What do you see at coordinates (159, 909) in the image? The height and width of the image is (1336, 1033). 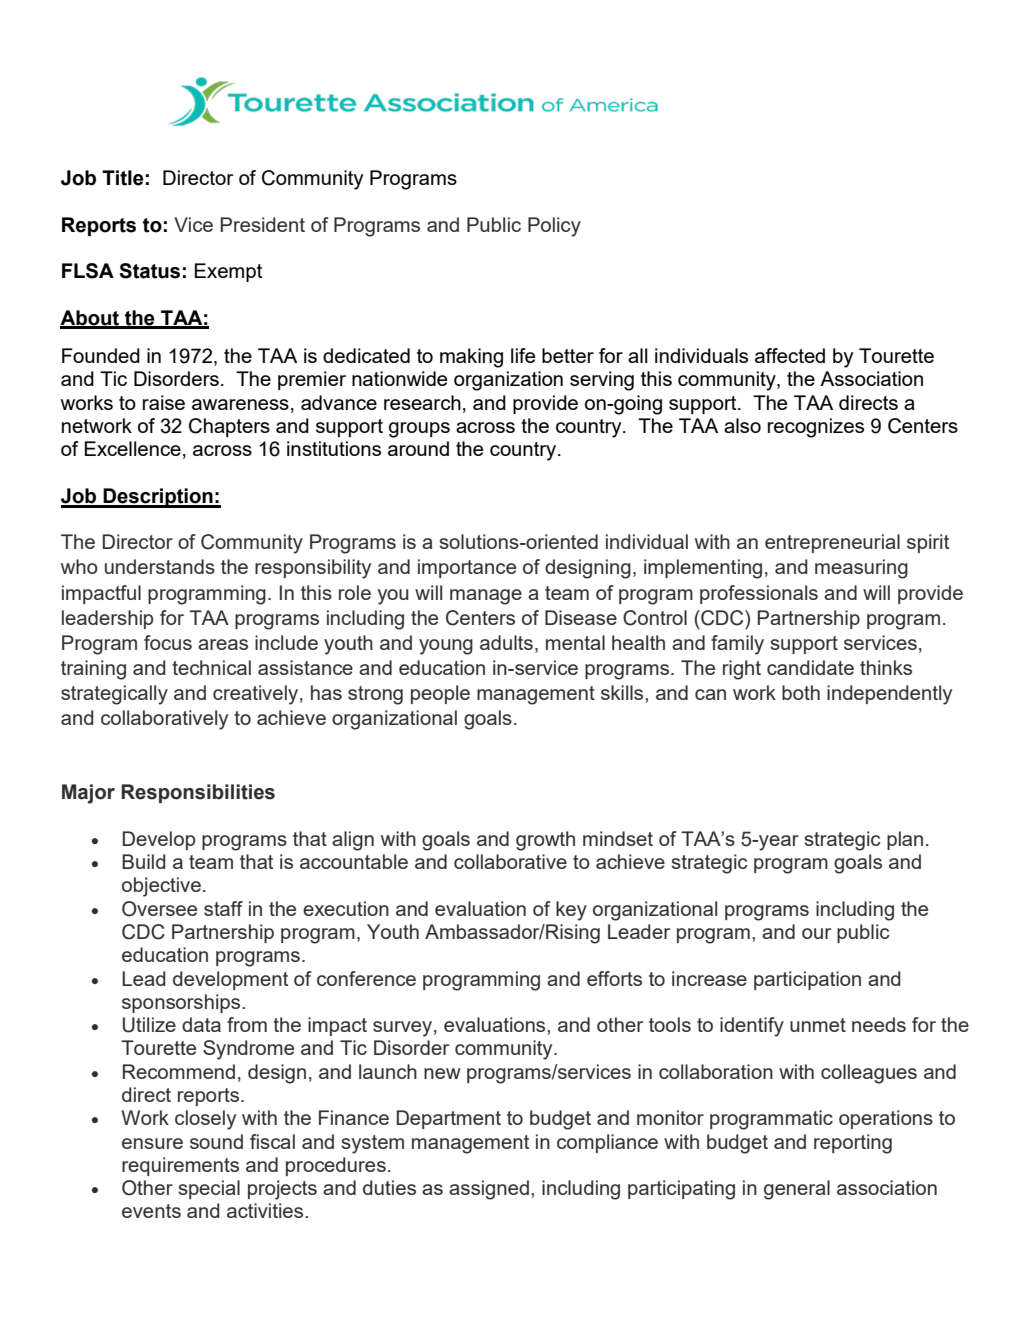 I see `Oversee` at bounding box center [159, 909].
